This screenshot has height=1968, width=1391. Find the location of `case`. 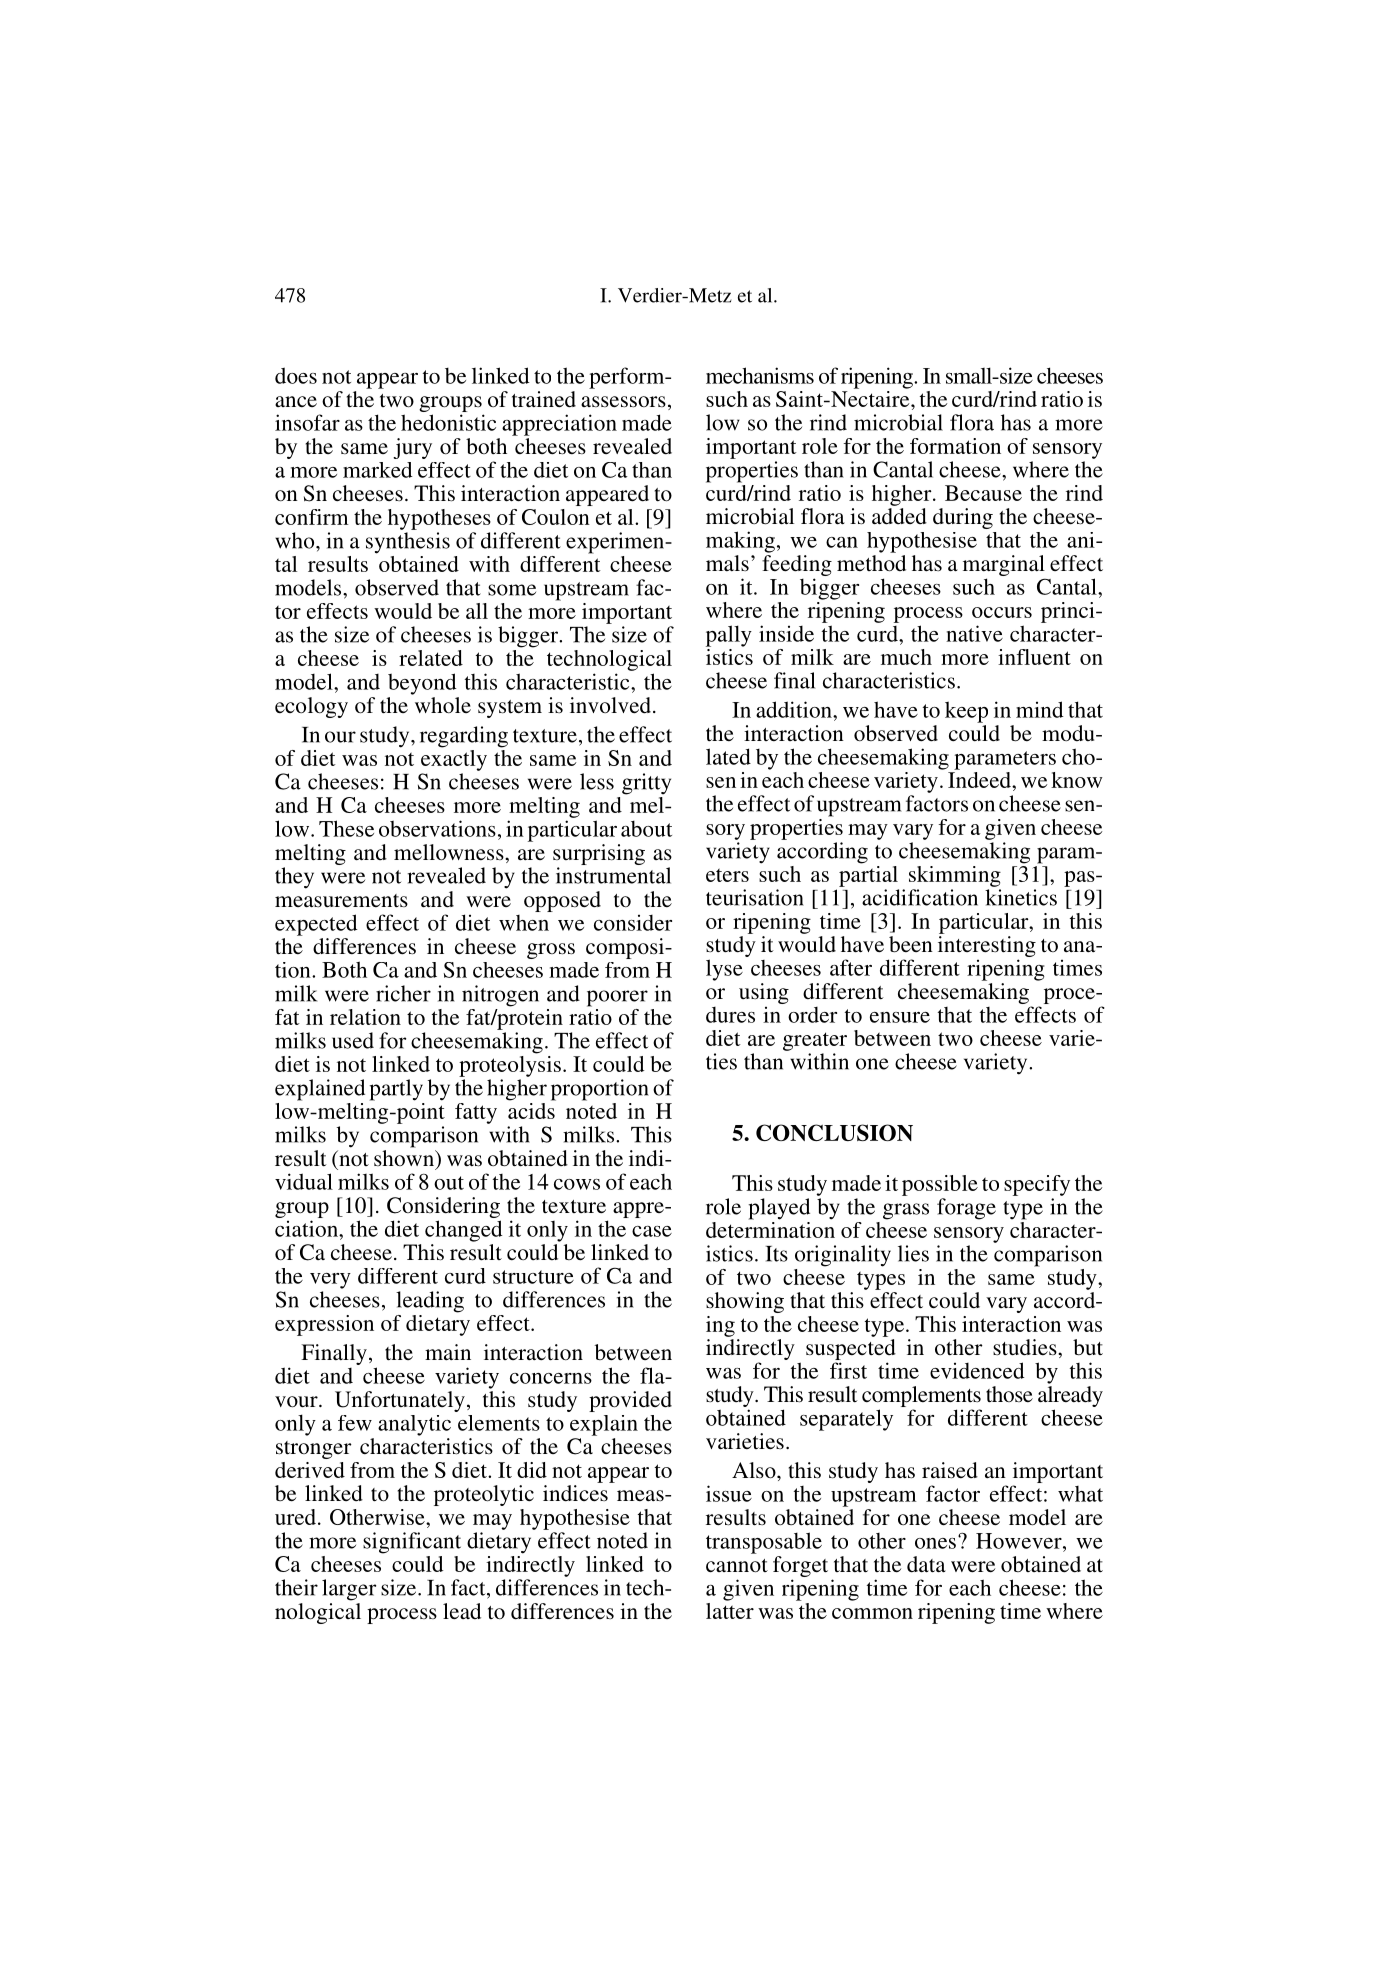

case is located at coordinates (652, 1231).
